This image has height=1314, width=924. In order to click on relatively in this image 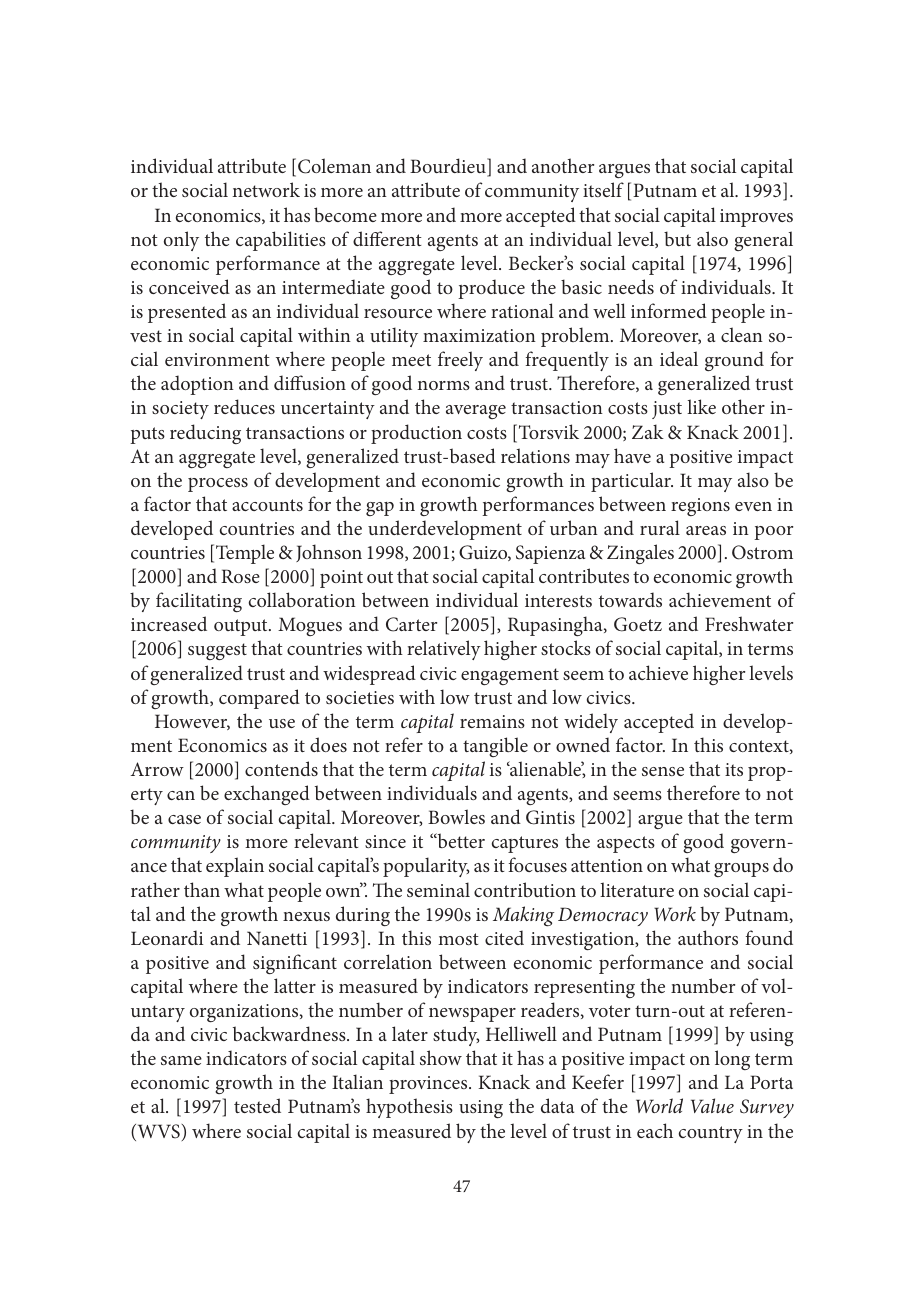, I will do `click(444, 650)`.
